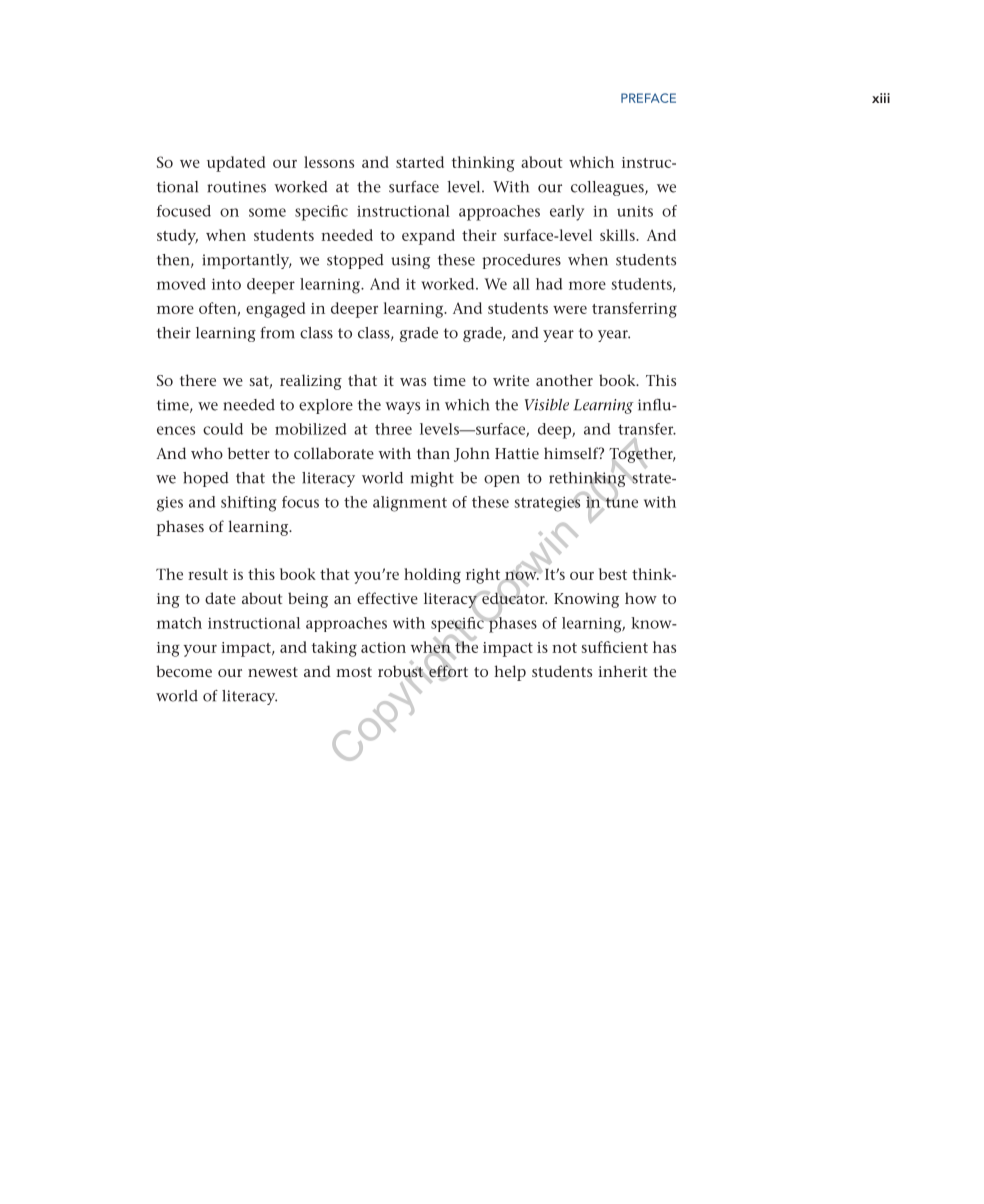  Describe the element at coordinates (881, 98) in the image. I see `xiii` at that location.
